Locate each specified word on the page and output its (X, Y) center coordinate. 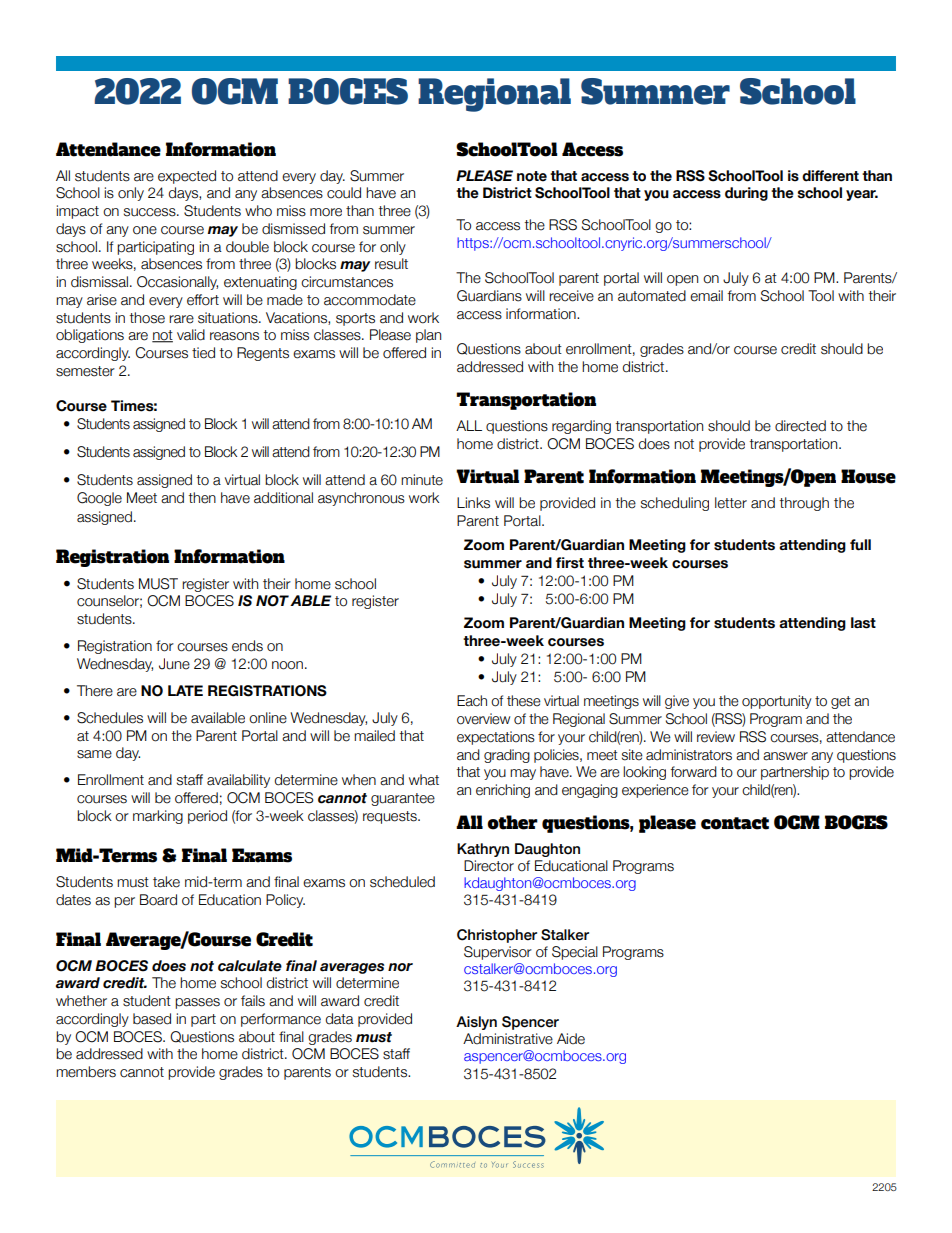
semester (85, 371)
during (746, 194)
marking (158, 817)
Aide (571, 1039)
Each (472, 701)
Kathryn (483, 850)
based (152, 1019)
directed (800, 426)
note (532, 176)
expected (187, 177)
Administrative (508, 1039)
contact (735, 823)
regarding (581, 427)
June (174, 664)
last (863, 623)
